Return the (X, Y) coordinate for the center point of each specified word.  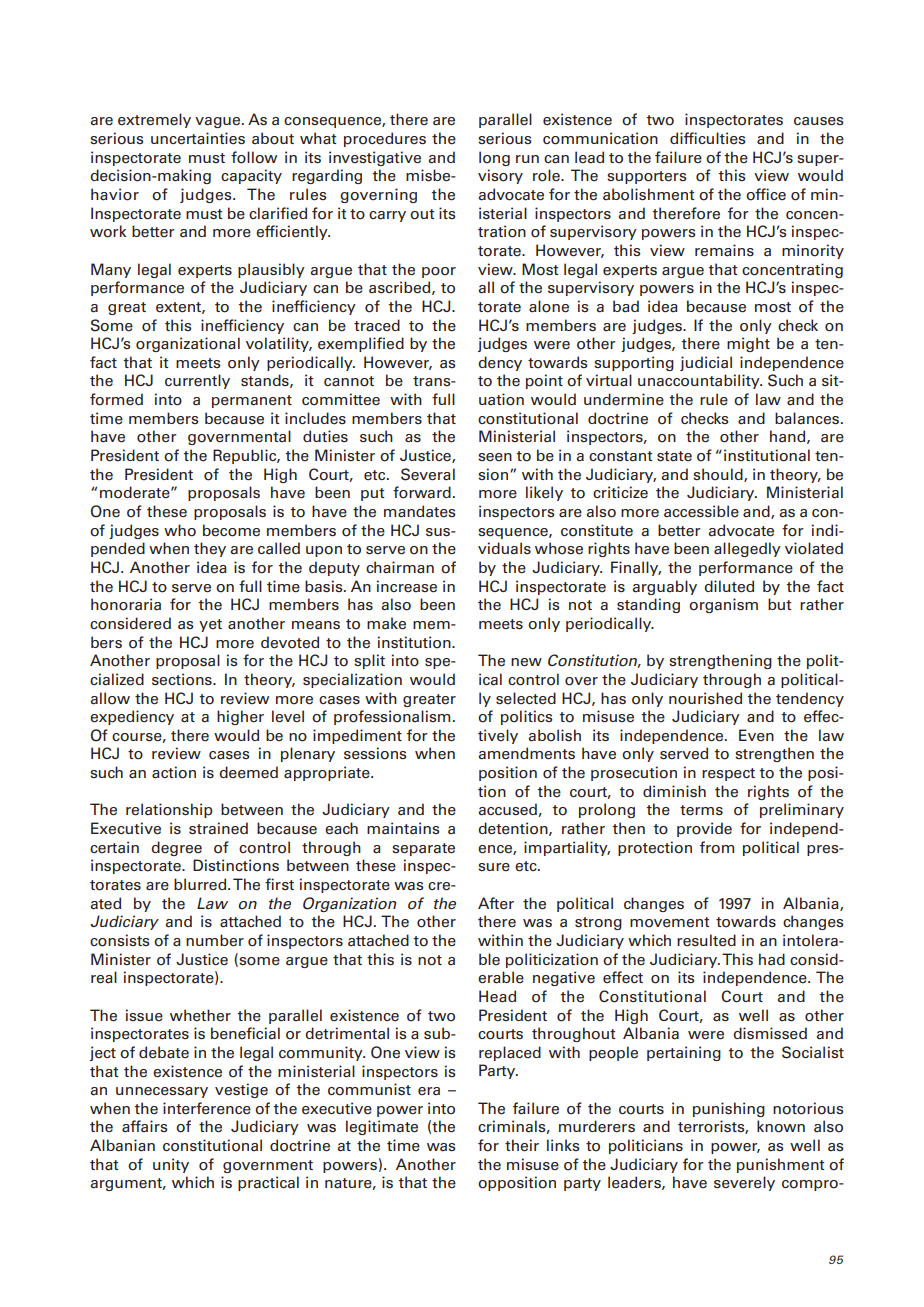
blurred (201, 884)
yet (210, 625)
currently (197, 381)
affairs (144, 1126)
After (496, 903)
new (526, 662)
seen (495, 457)
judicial (706, 363)
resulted (706, 940)
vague (219, 122)
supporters (646, 177)
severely (744, 1183)
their (522, 1145)
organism (723, 605)
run (527, 159)
